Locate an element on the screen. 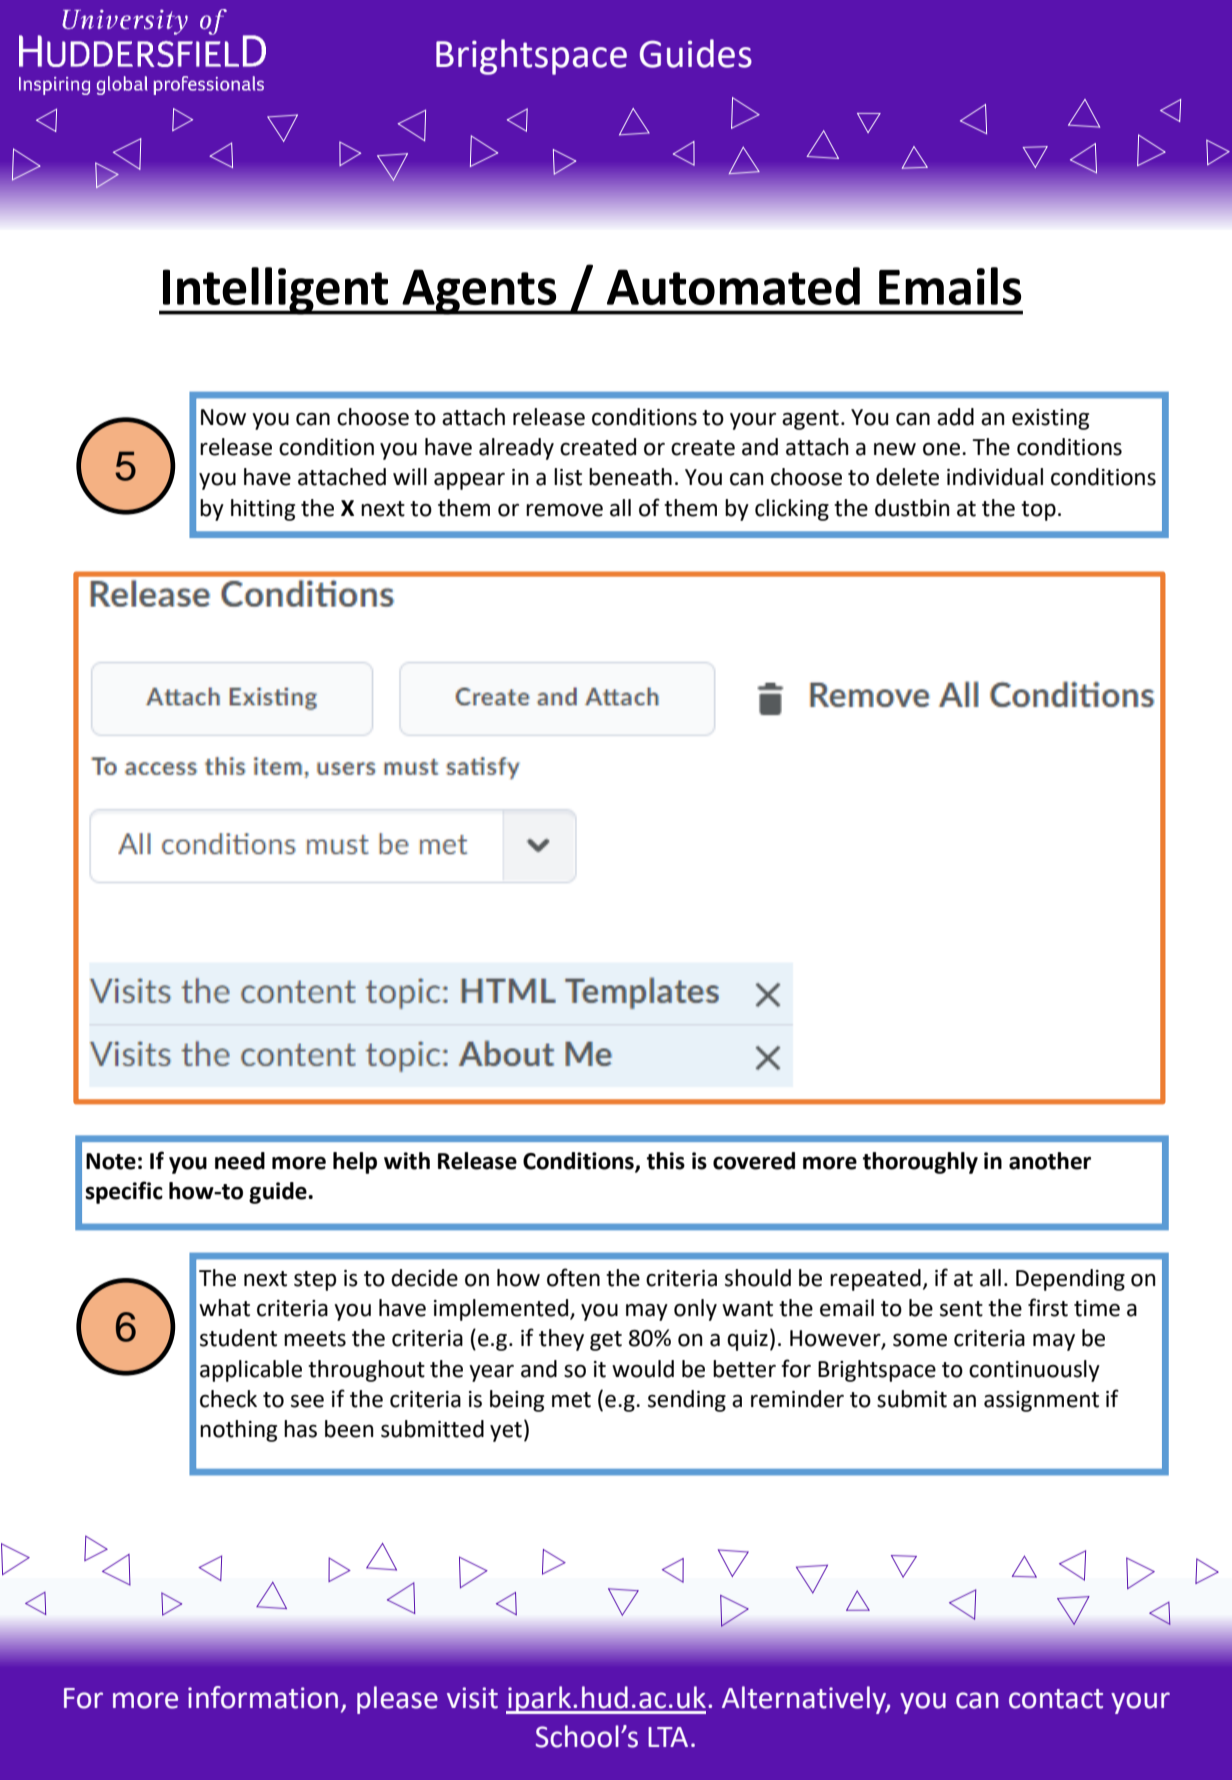  LTA is located at coordinates (668, 1737).
